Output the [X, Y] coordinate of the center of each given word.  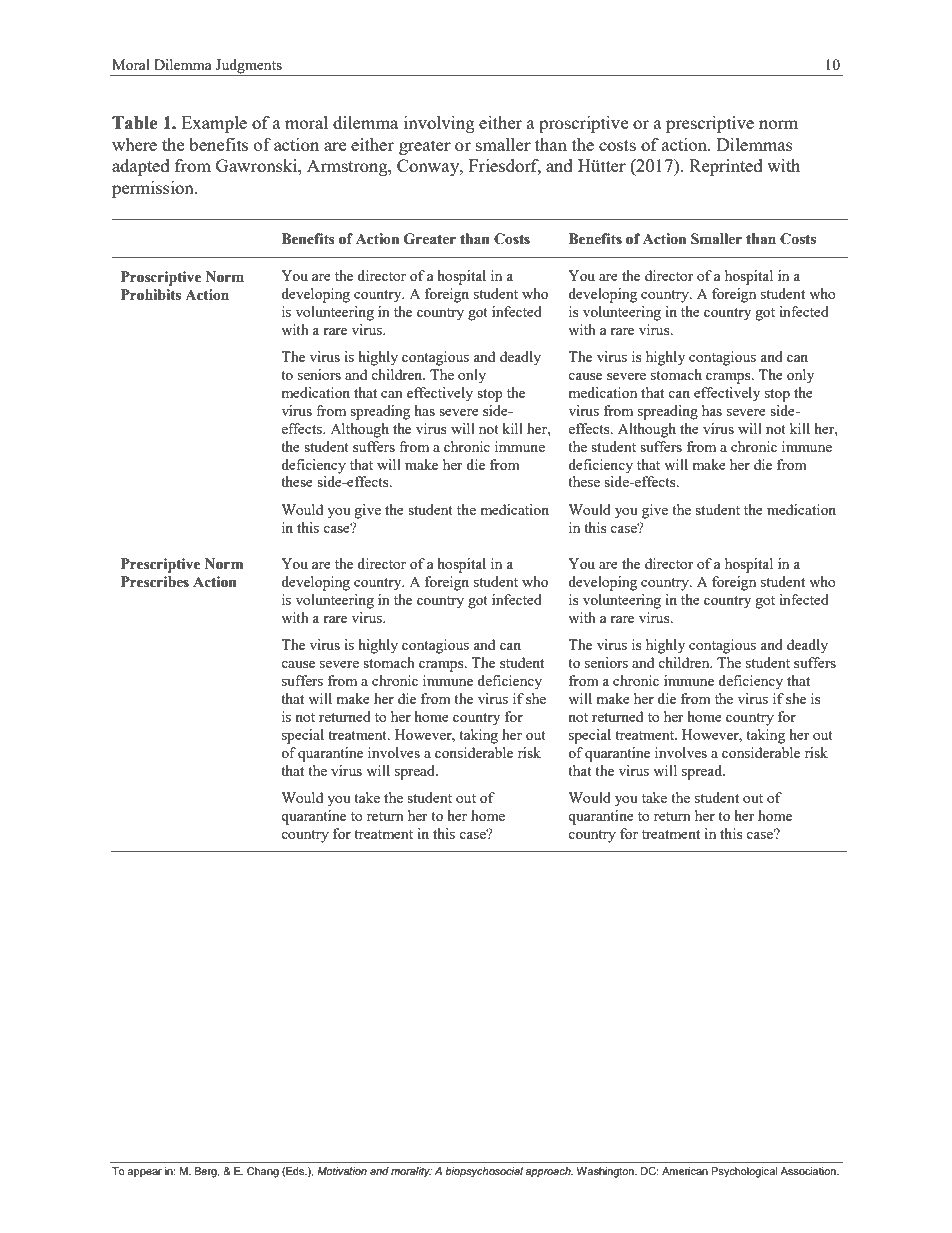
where [134, 144]
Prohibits [151, 295]
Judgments [248, 67]
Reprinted [726, 167]
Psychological [744, 1172]
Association [809, 1171]
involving [439, 124]
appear [145, 1173]
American [685, 1171]
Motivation [342, 1171]
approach [549, 1172]
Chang [263, 1172]
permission [154, 189]
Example [214, 124]
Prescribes [155, 582]
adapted [141, 167]
